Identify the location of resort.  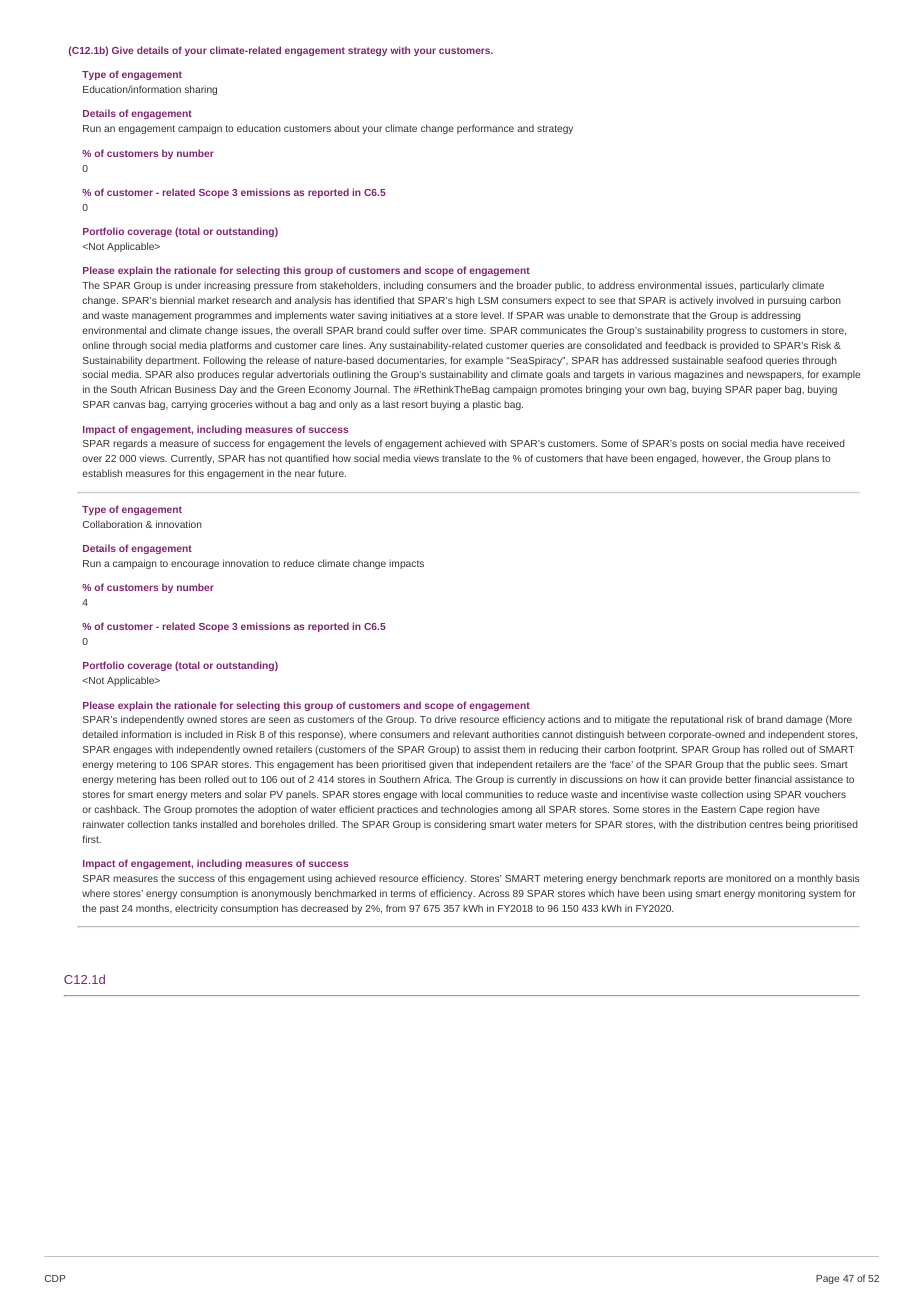
(415, 404).
